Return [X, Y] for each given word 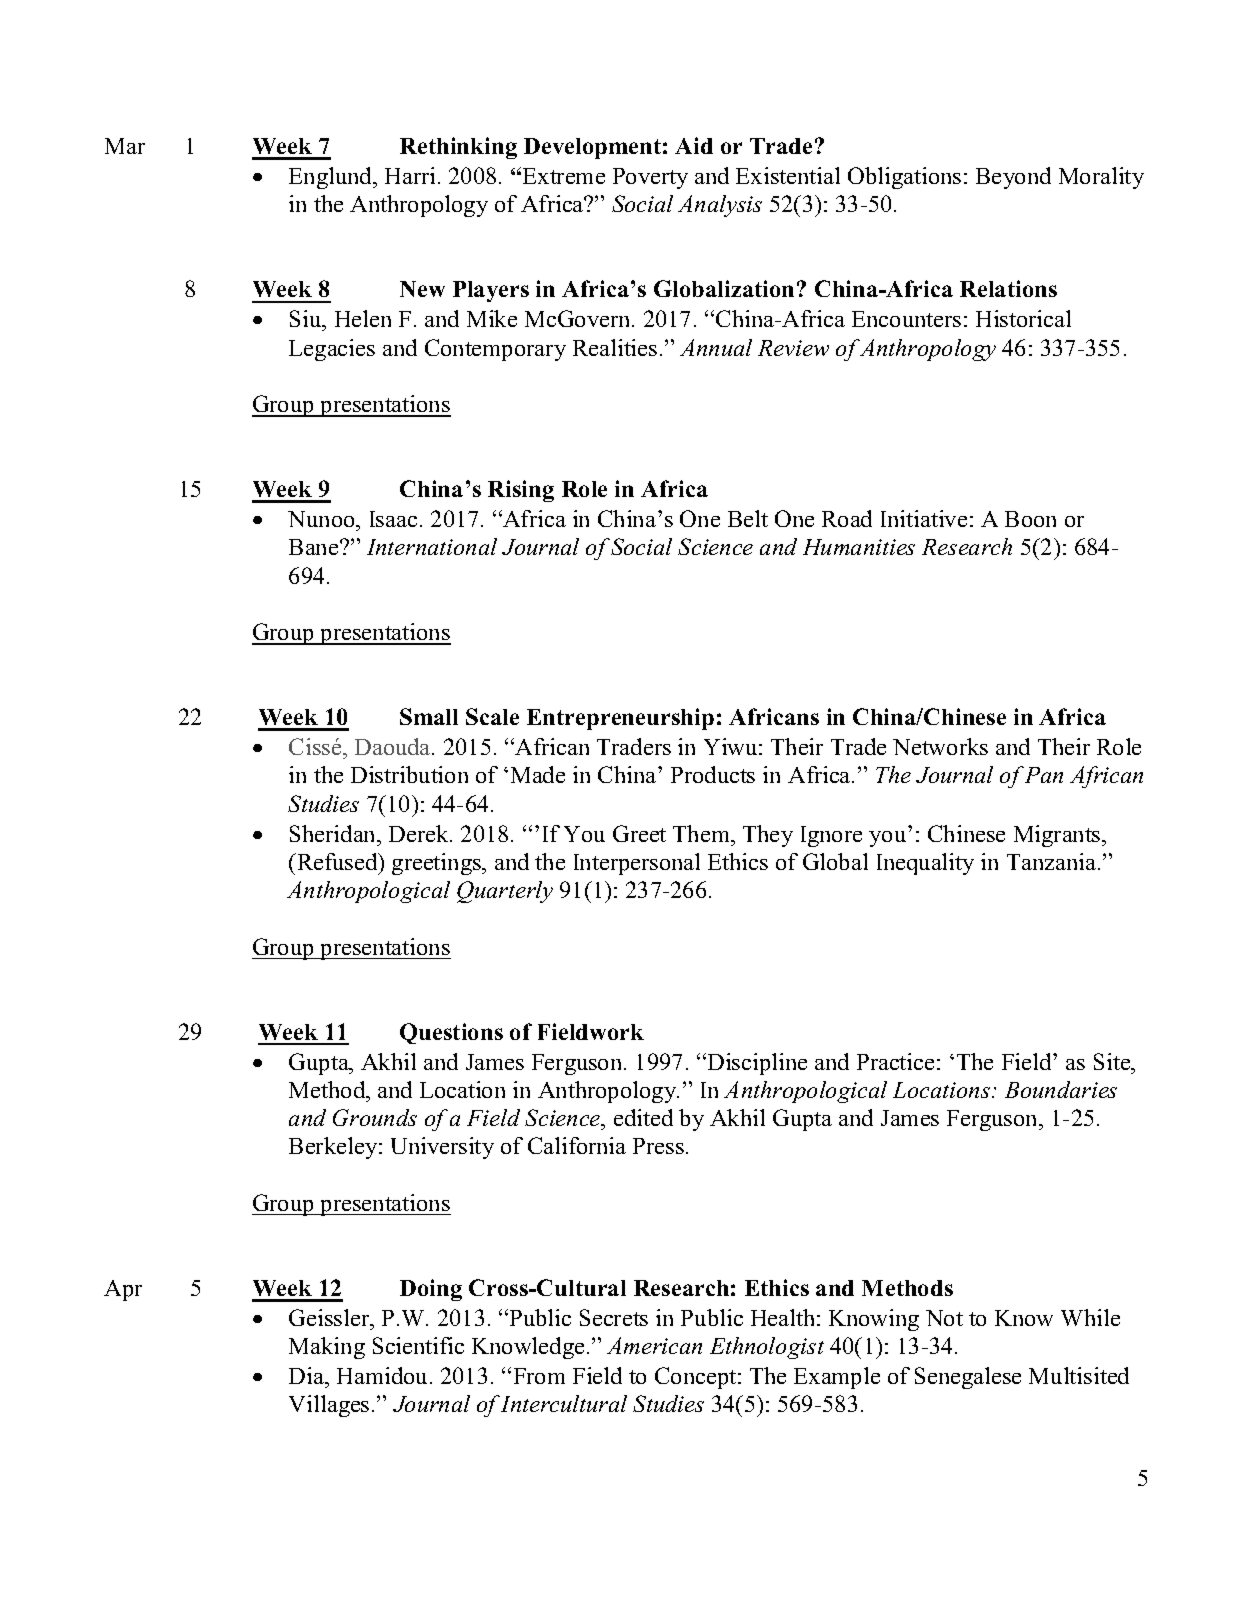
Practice [895, 1061]
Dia [308, 1375]
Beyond [1013, 178]
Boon [1030, 519]
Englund [332, 178]
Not [944, 1318]
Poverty [650, 178]
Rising [521, 491]
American [654, 1345]
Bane [315, 547]
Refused [337, 861]
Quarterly [505, 892]
